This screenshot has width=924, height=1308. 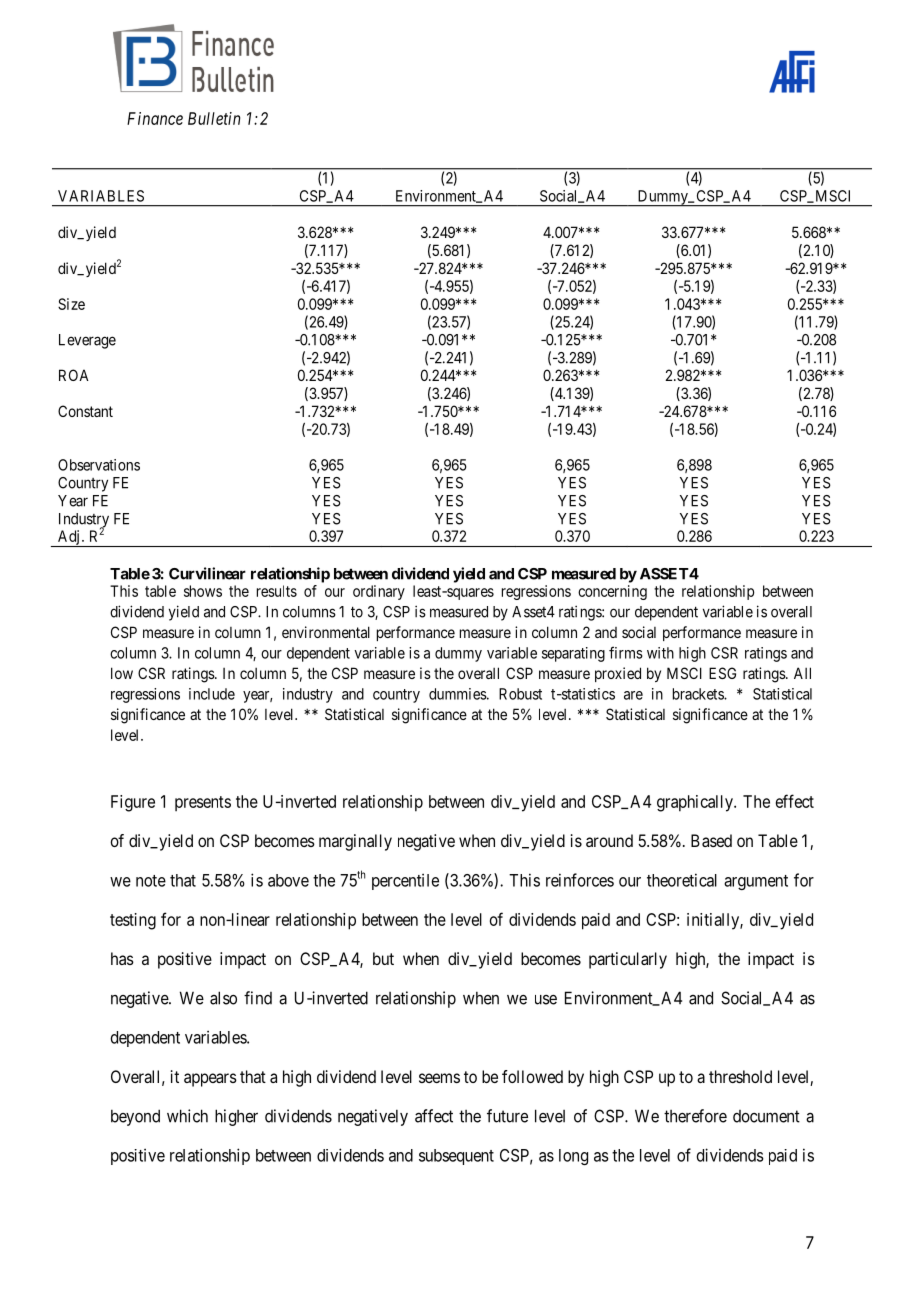 What do you see at coordinates (434, 1116) in the screenshot?
I see `affect` at bounding box center [434, 1116].
